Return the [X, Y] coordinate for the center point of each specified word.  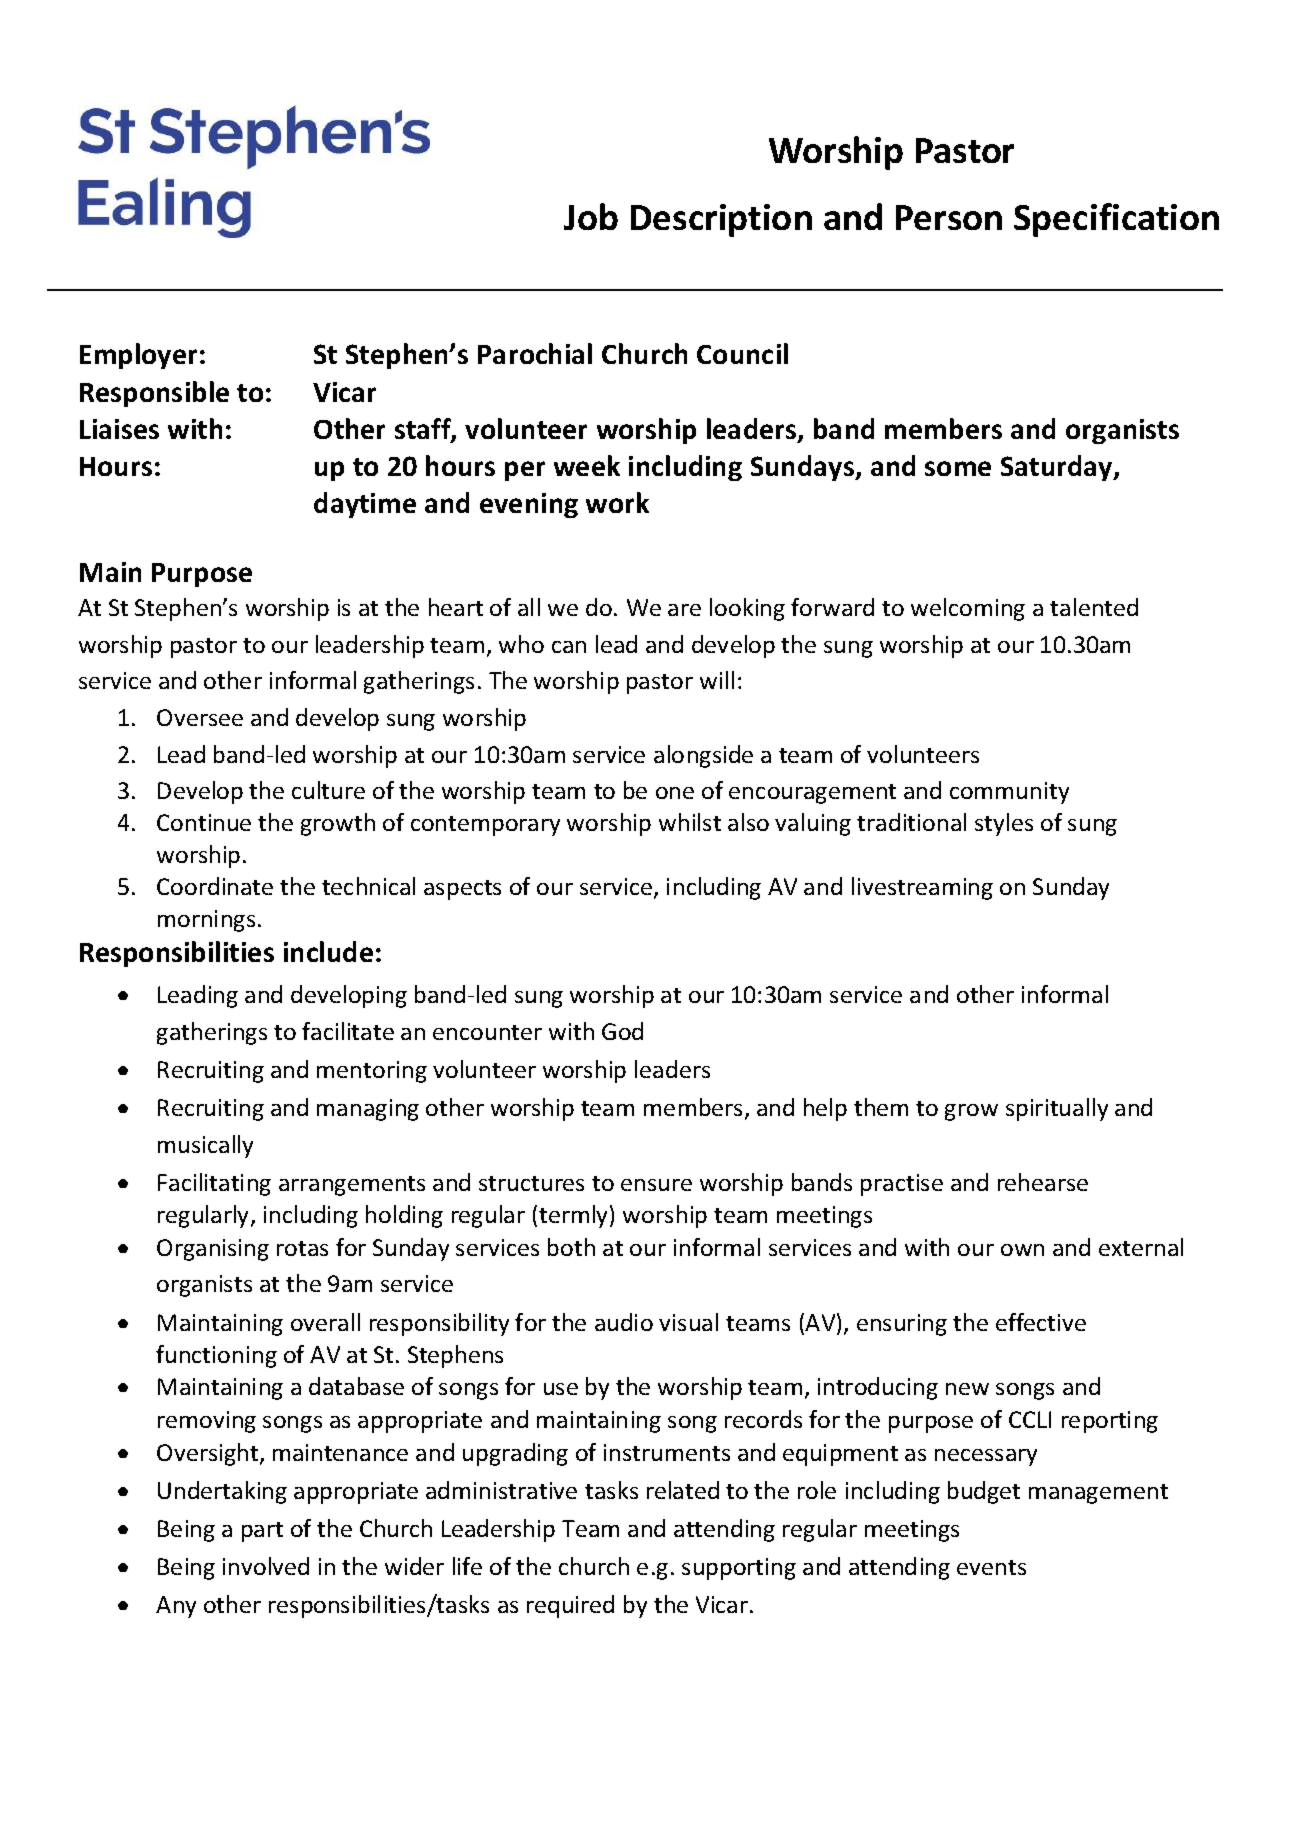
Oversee [200, 717]
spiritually [1057, 1109]
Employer [138, 356]
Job [591, 216]
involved [266, 1566]
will [717, 680]
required [570, 1606]
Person [949, 217]
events [991, 1567]
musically [205, 1146]
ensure [656, 1185]
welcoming [968, 609]
